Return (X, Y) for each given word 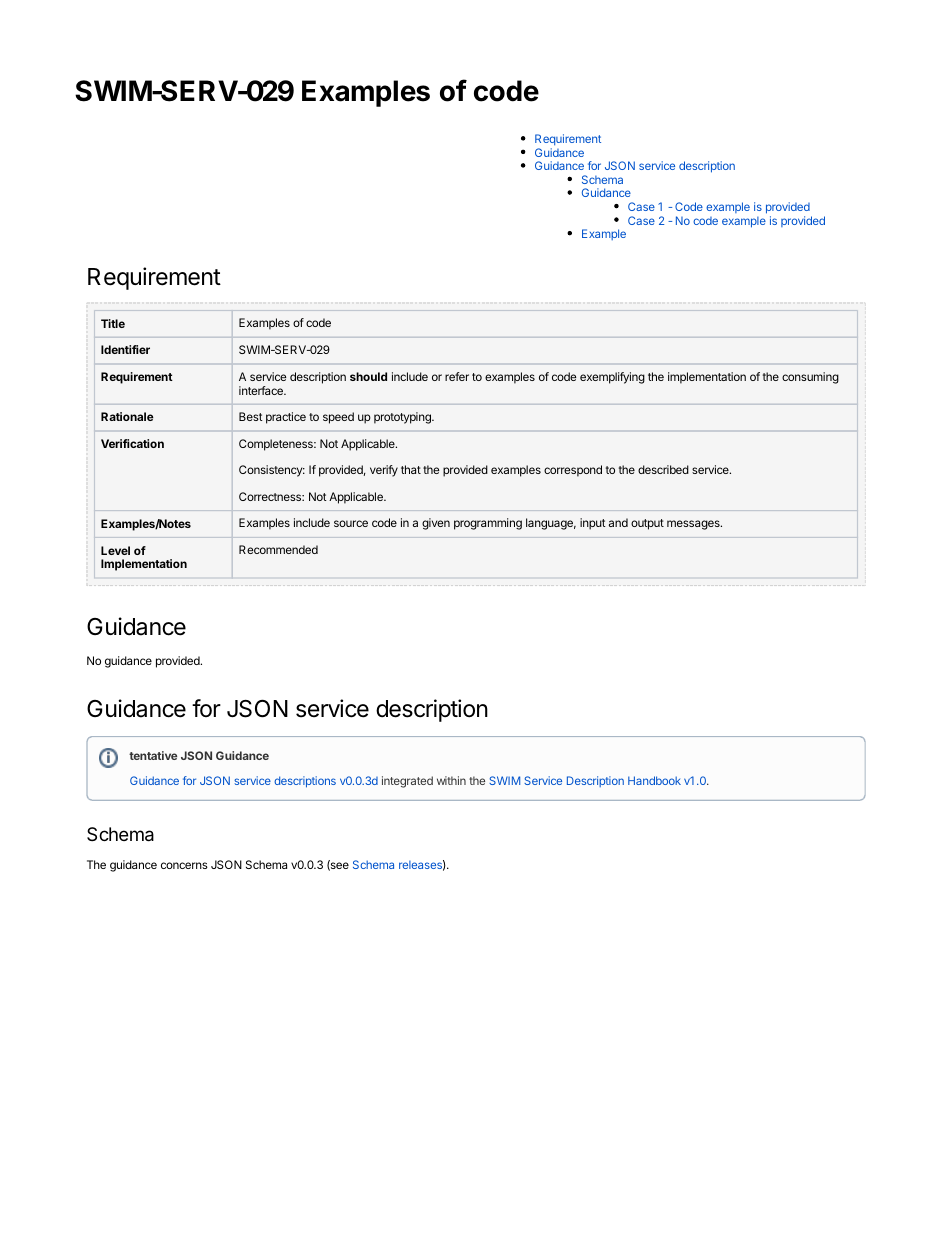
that (411, 469)
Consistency (272, 471)
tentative (153, 755)
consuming (810, 378)
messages (694, 525)
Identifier (125, 349)
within (451, 780)
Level (115, 550)
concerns (184, 865)
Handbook (654, 780)
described (663, 469)
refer (457, 376)
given (436, 524)
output (647, 524)
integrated (407, 782)
